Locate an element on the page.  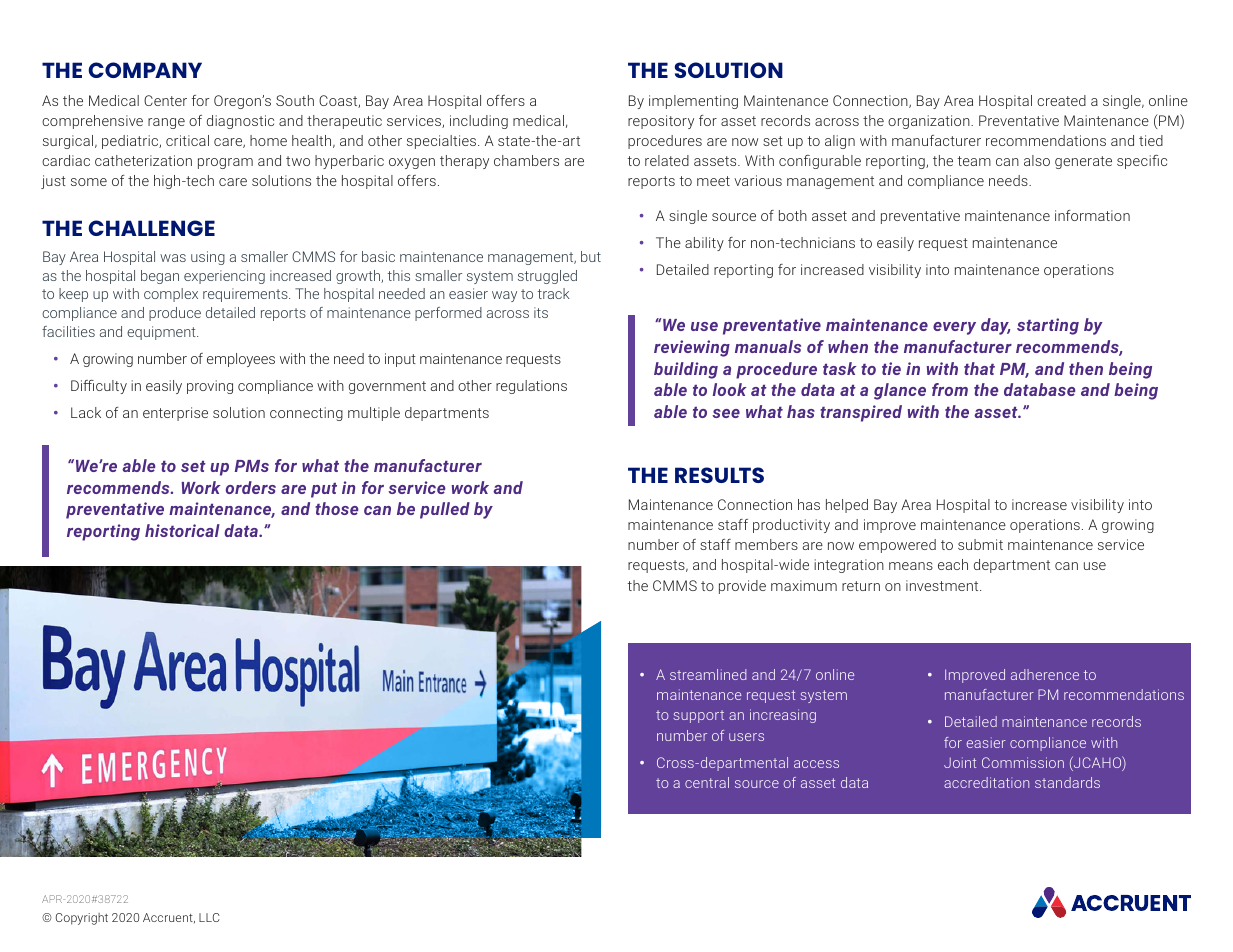
track is located at coordinates (554, 293).
